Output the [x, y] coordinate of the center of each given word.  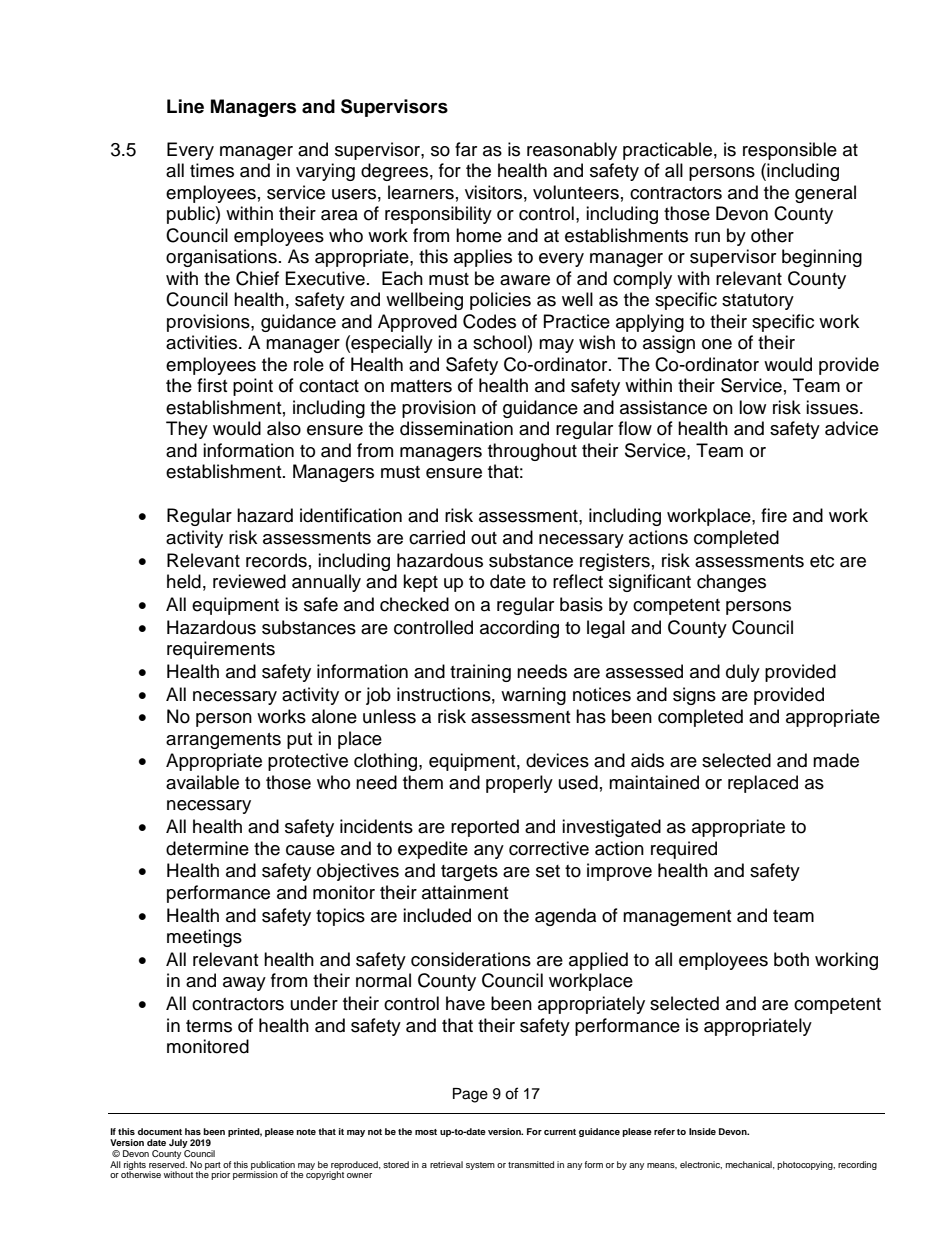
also [284, 428]
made [836, 760]
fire [774, 515]
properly [519, 784]
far [466, 149]
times [212, 170]
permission [255, 1174]
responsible [790, 151]
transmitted [531, 1164]
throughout [532, 452]
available [202, 782]
